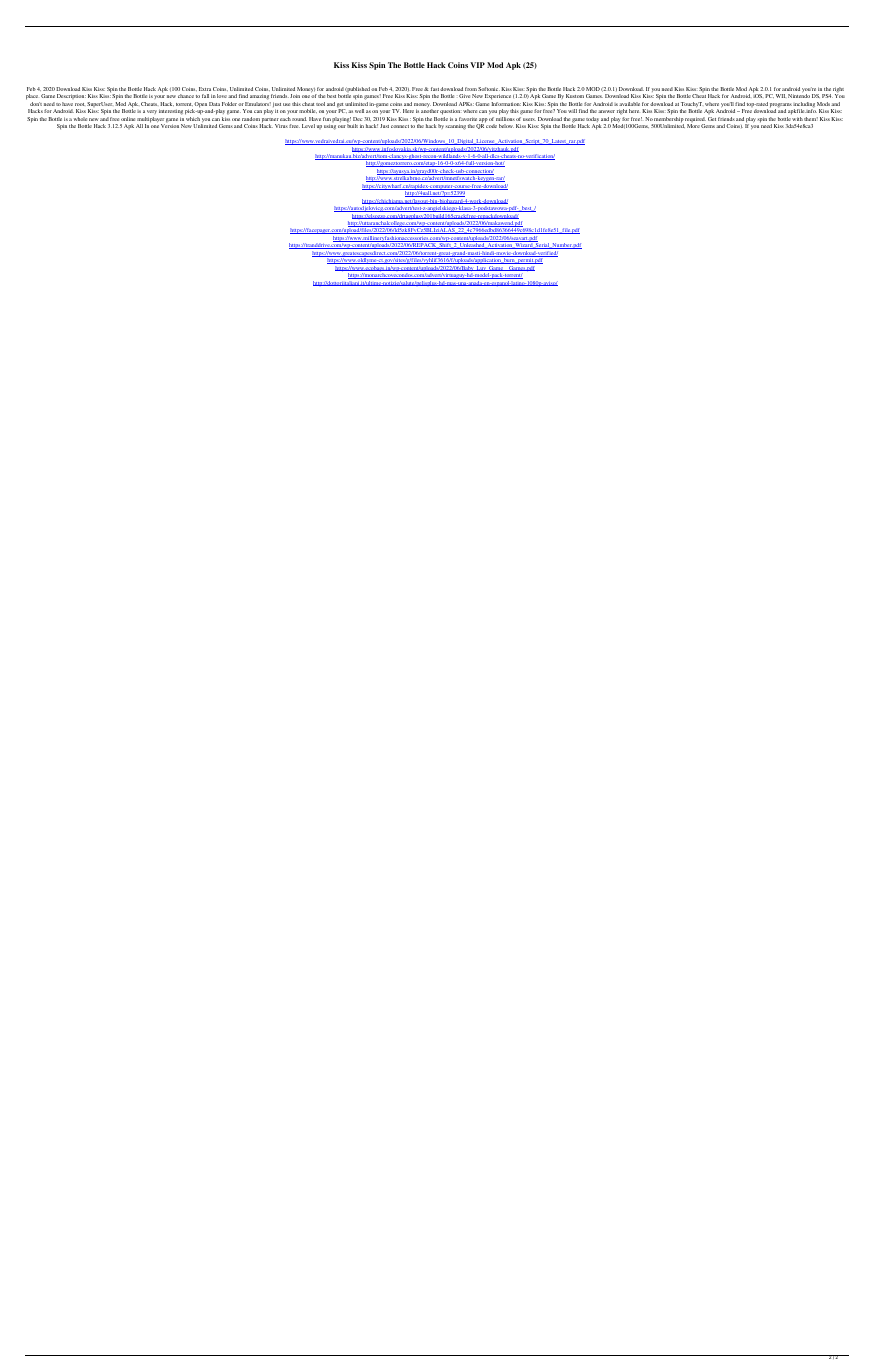 This page has height=1372, width=874. What do you see at coordinates (281, 126) in the page?
I see `Virus` at bounding box center [281, 126].
